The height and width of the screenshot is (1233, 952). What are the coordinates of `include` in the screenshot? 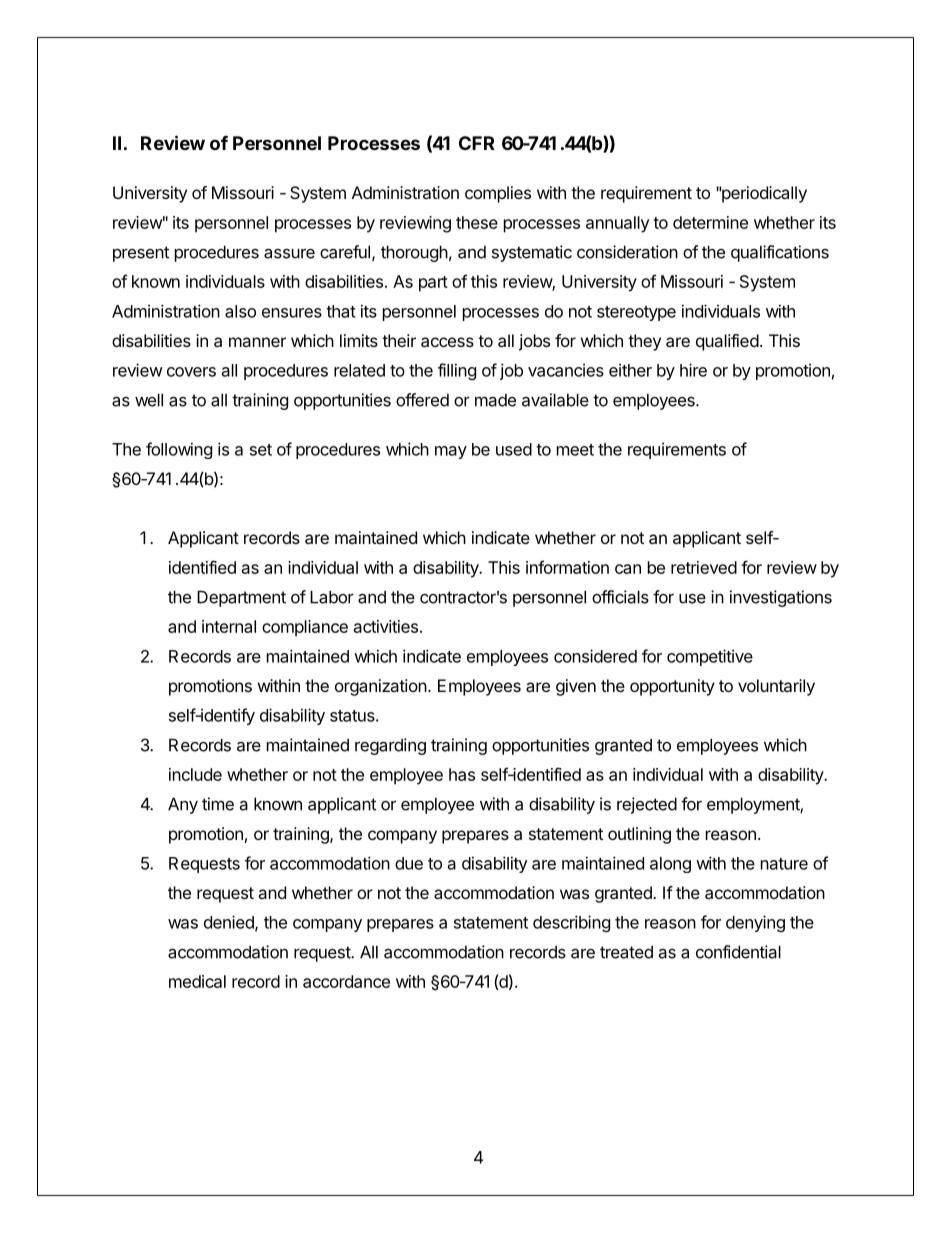 It's located at (195, 774).
